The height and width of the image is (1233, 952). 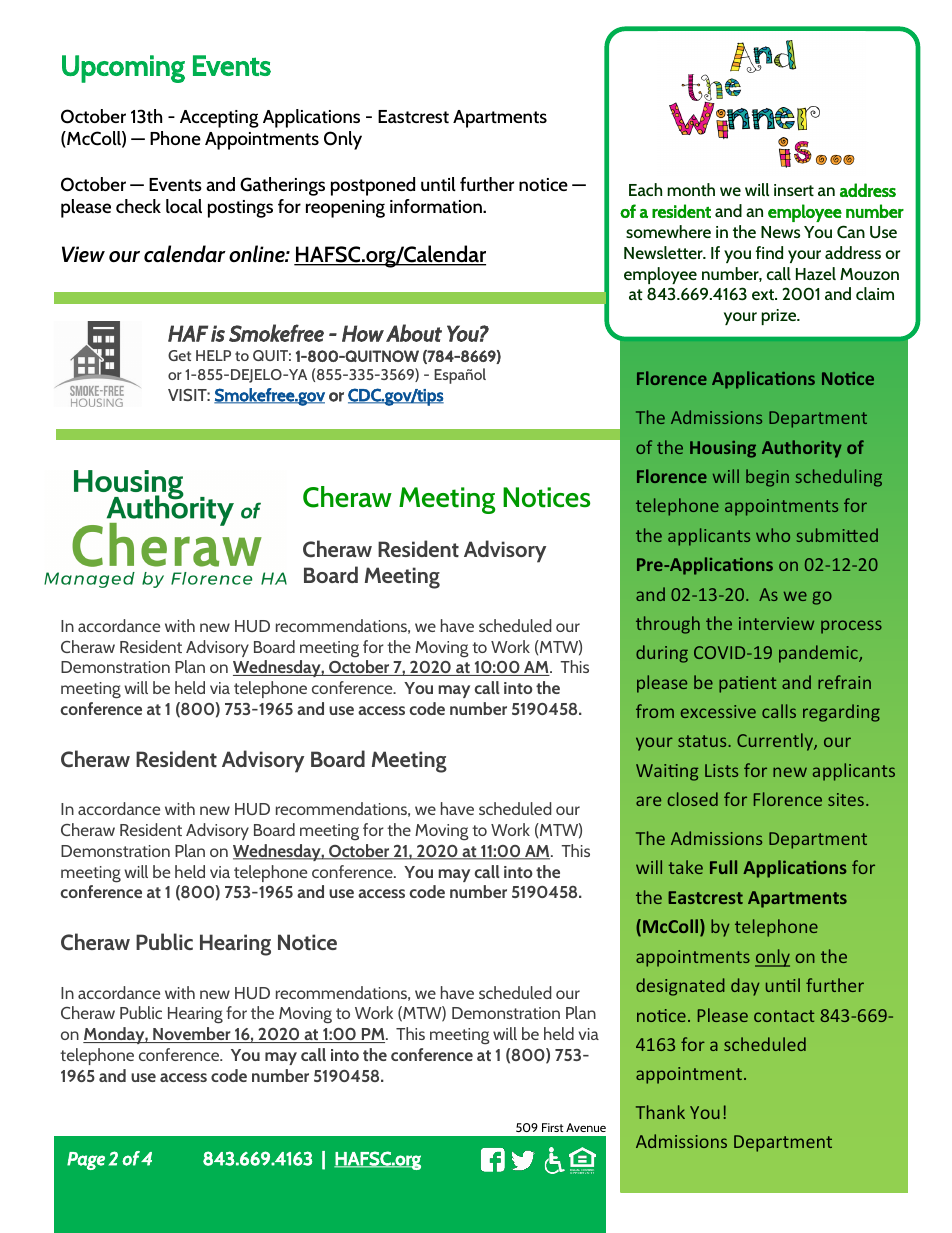 What do you see at coordinates (794, 190) in the image?
I see `insert` at bounding box center [794, 190].
